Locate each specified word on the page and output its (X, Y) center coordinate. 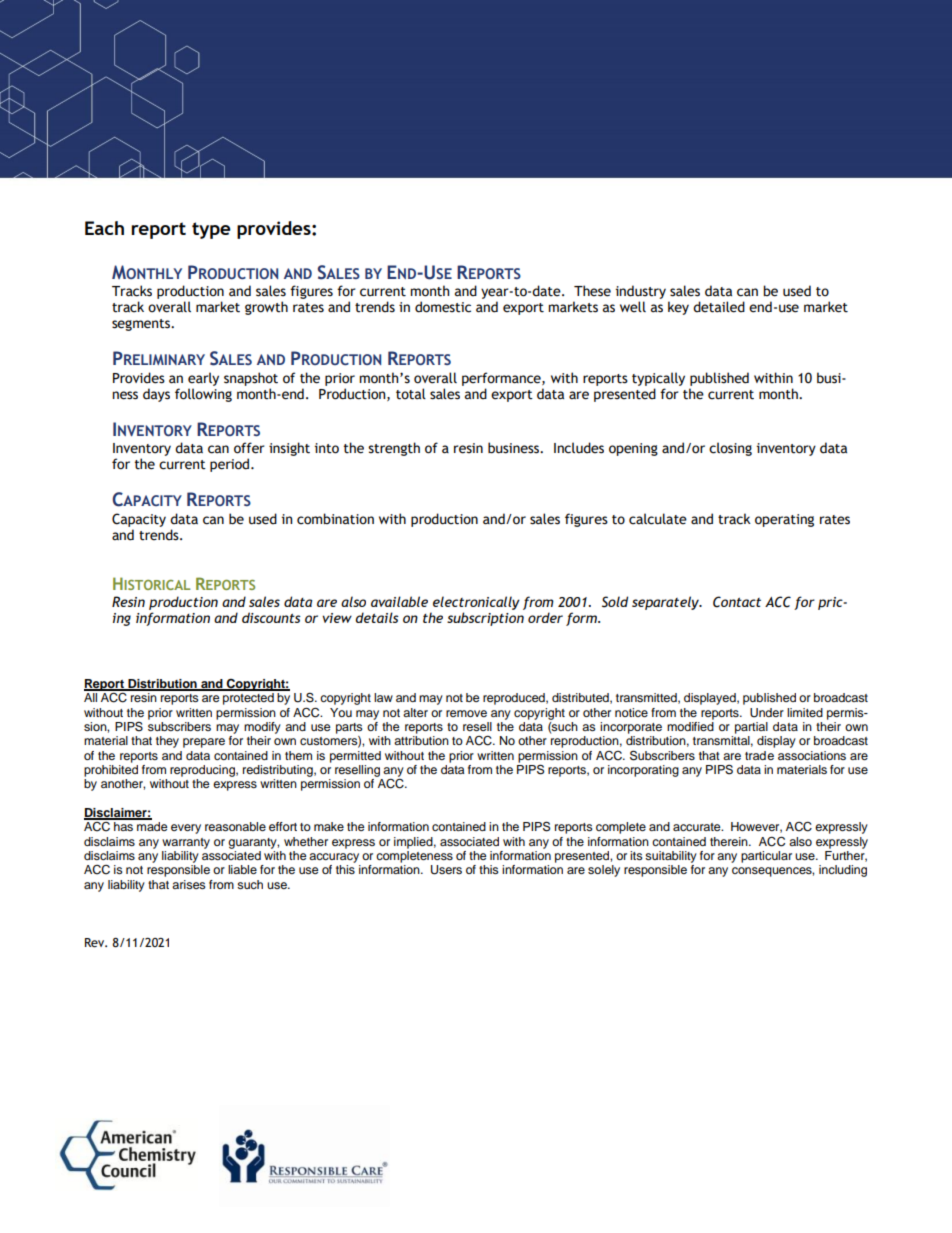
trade (759, 755)
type (211, 230)
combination (335, 519)
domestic (443, 307)
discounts (271, 617)
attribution (421, 740)
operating (784, 520)
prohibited (111, 771)
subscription (485, 619)
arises (189, 884)
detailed (719, 307)
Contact (737, 602)
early (203, 379)
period (231, 465)
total (411, 394)
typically (658, 379)
